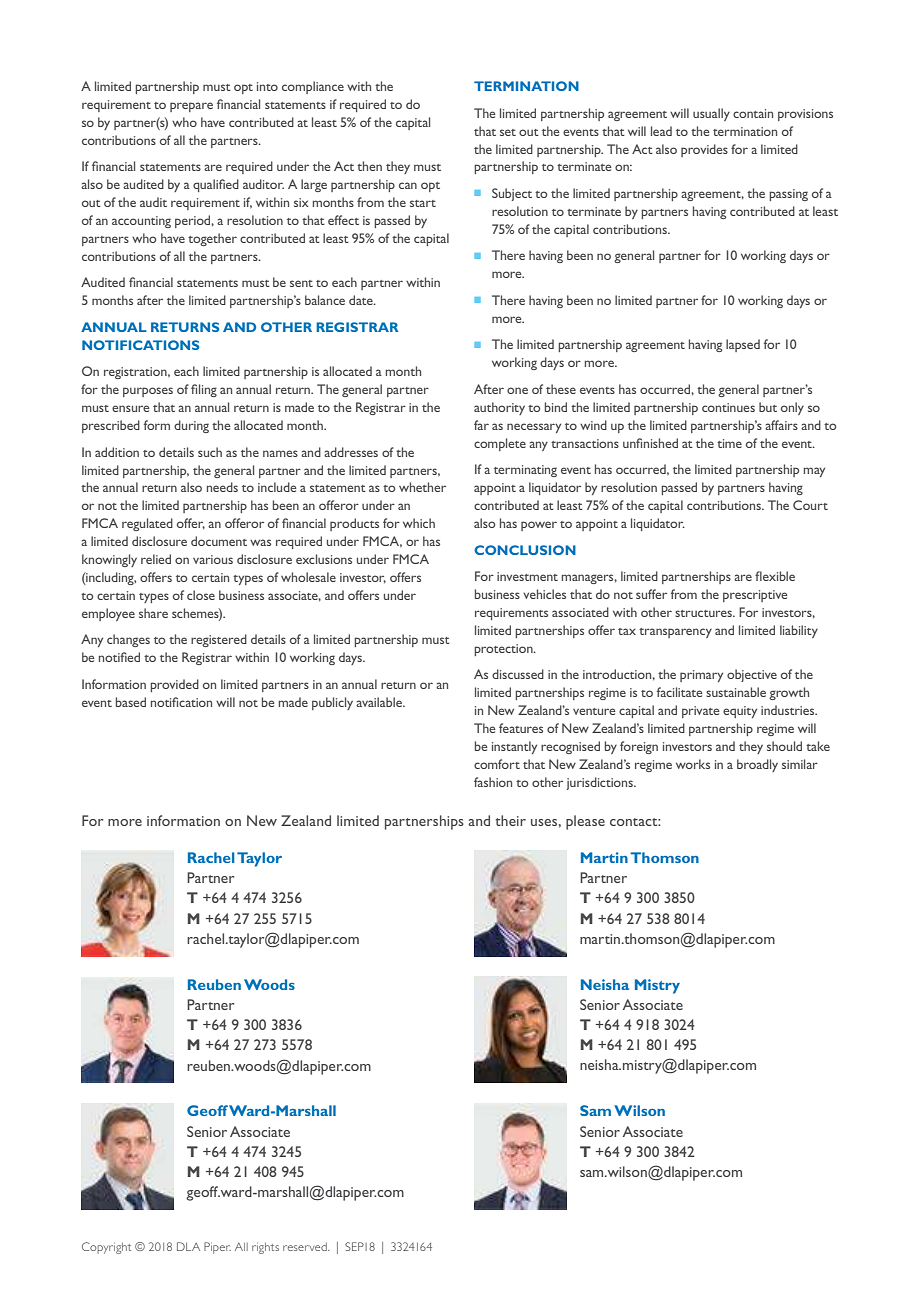 The image size is (924, 1308). Describe the element at coordinates (752, 675) in the screenshot. I see `objective` at that location.
